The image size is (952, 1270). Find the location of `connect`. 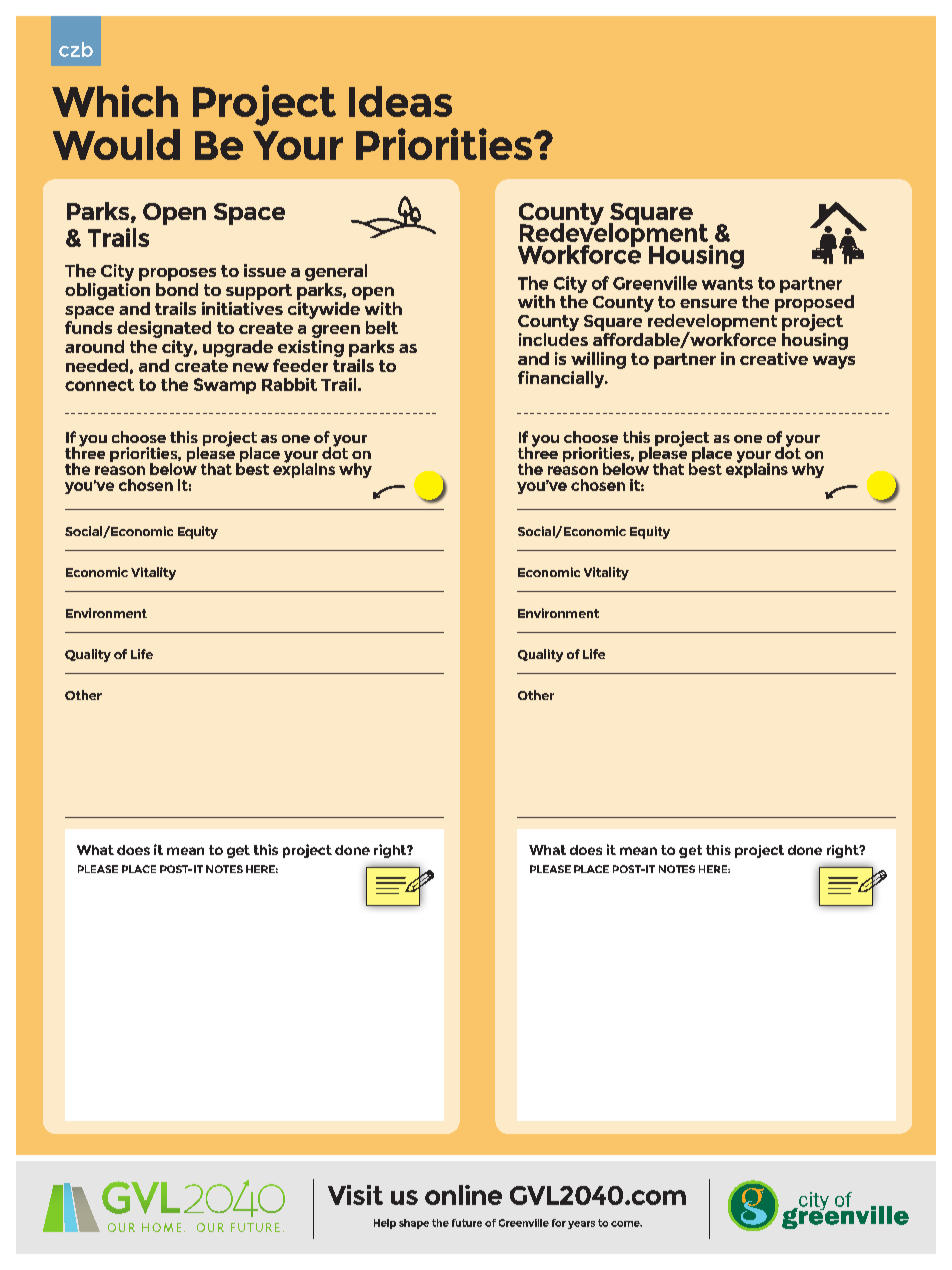

connect is located at coordinates (99, 385).
